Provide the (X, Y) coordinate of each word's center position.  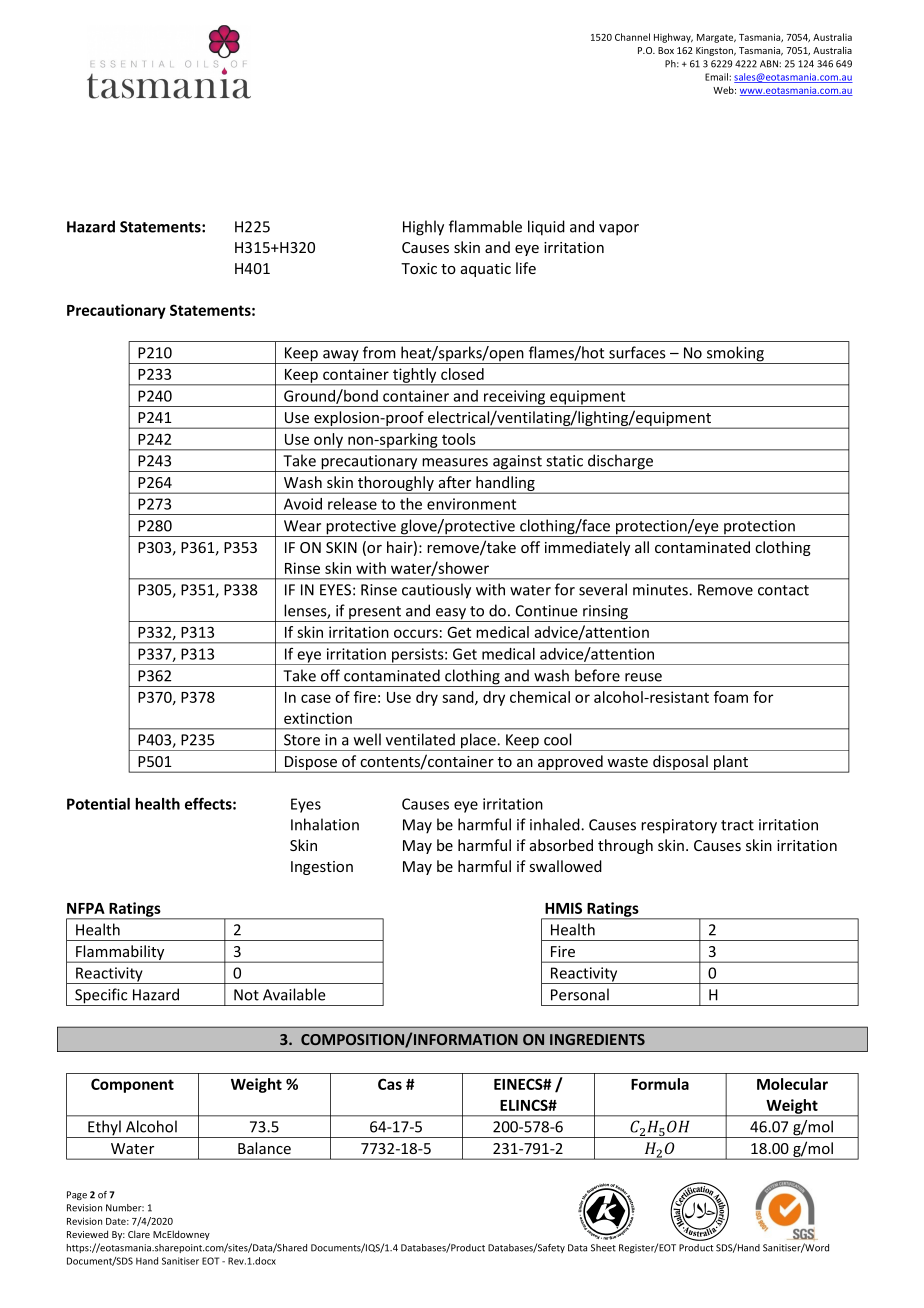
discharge (621, 463)
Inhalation (325, 824)
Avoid (303, 504)
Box (666, 50)
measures (455, 462)
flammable (485, 226)
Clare (139, 1234)
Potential (98, 804)
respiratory (679, 826)
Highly (423, 228)
